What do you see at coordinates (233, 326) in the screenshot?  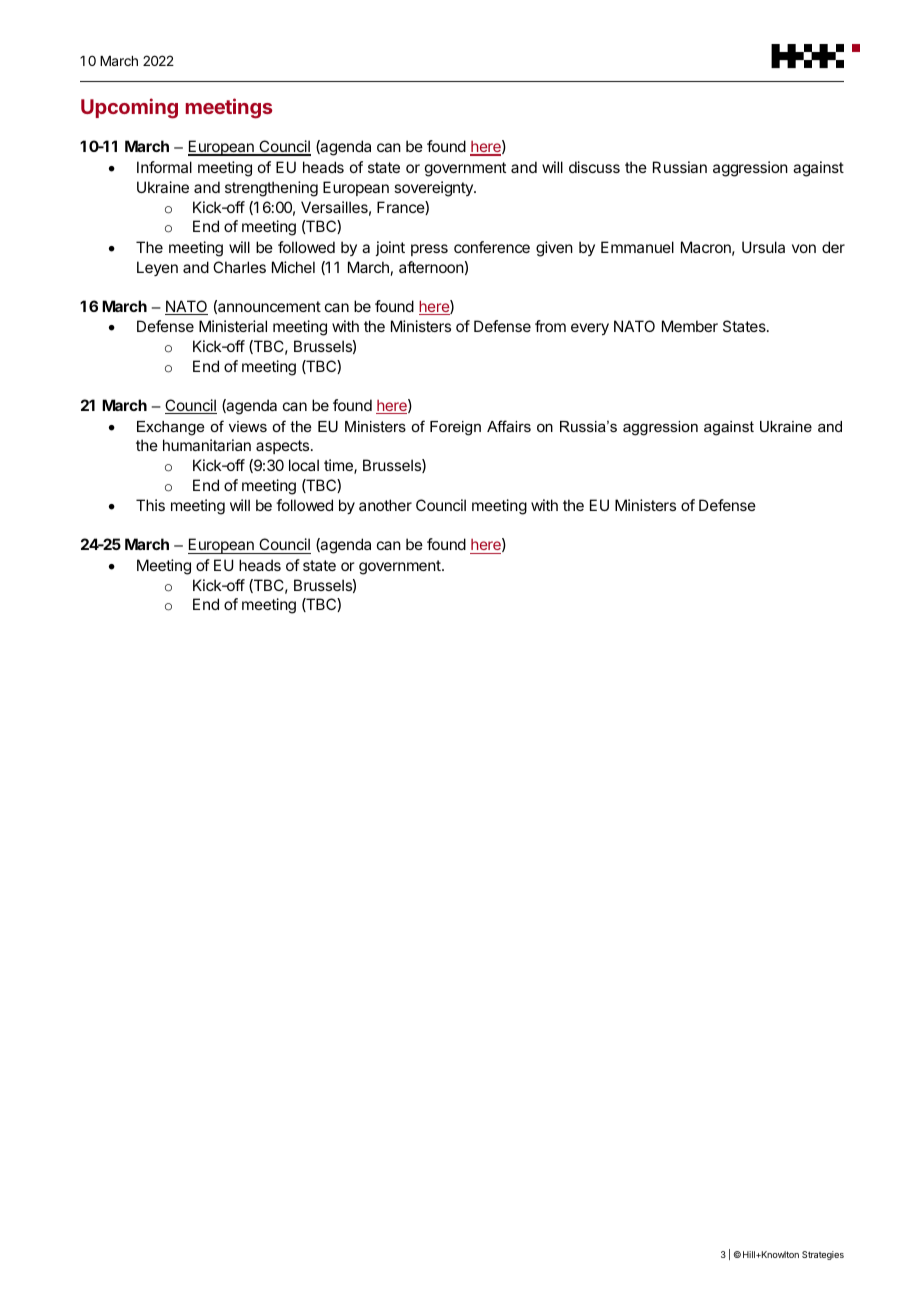 I see `Ministerial` at bounding box center [233, 326].
